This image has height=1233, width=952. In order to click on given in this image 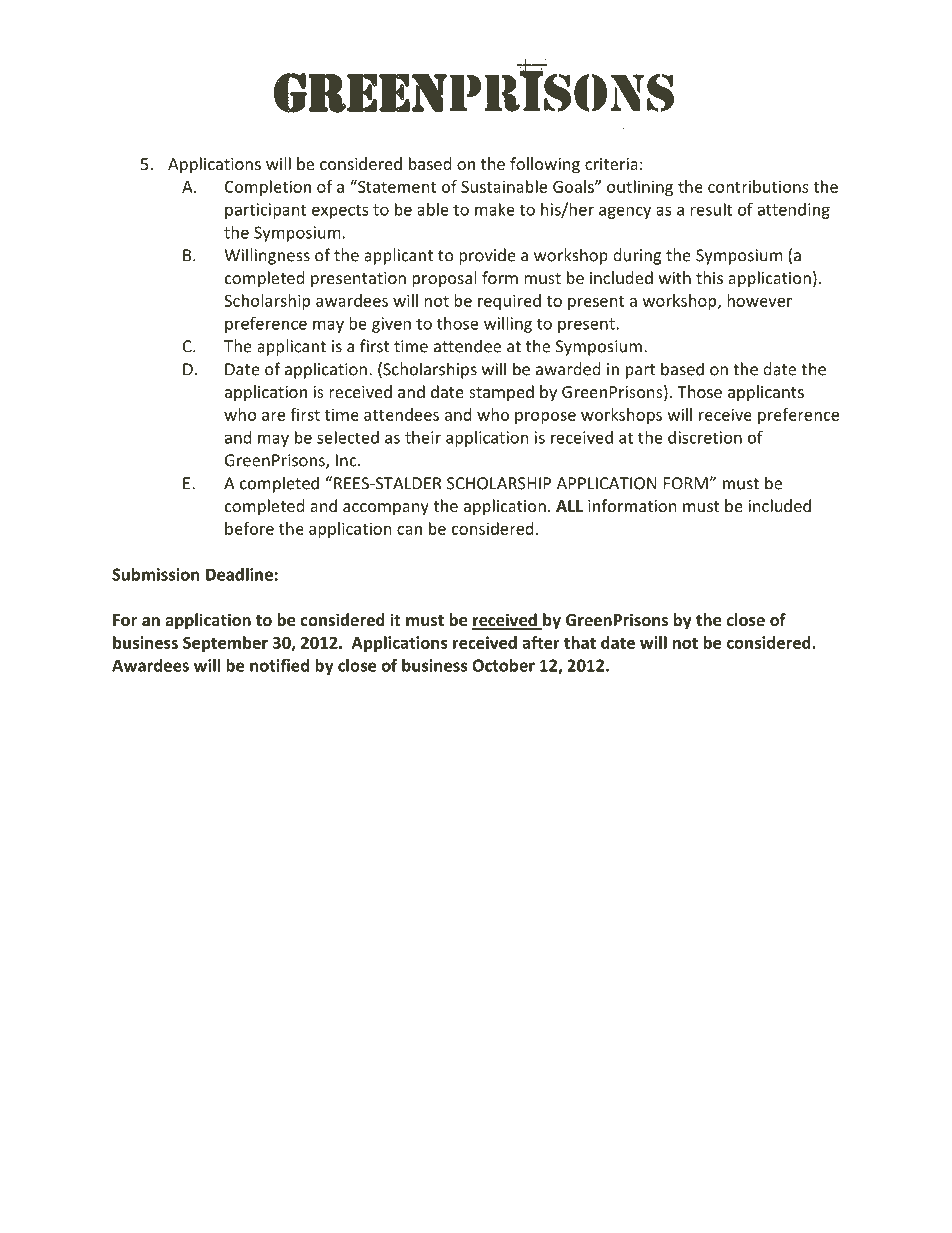, I will do `click(391, 325)`.
